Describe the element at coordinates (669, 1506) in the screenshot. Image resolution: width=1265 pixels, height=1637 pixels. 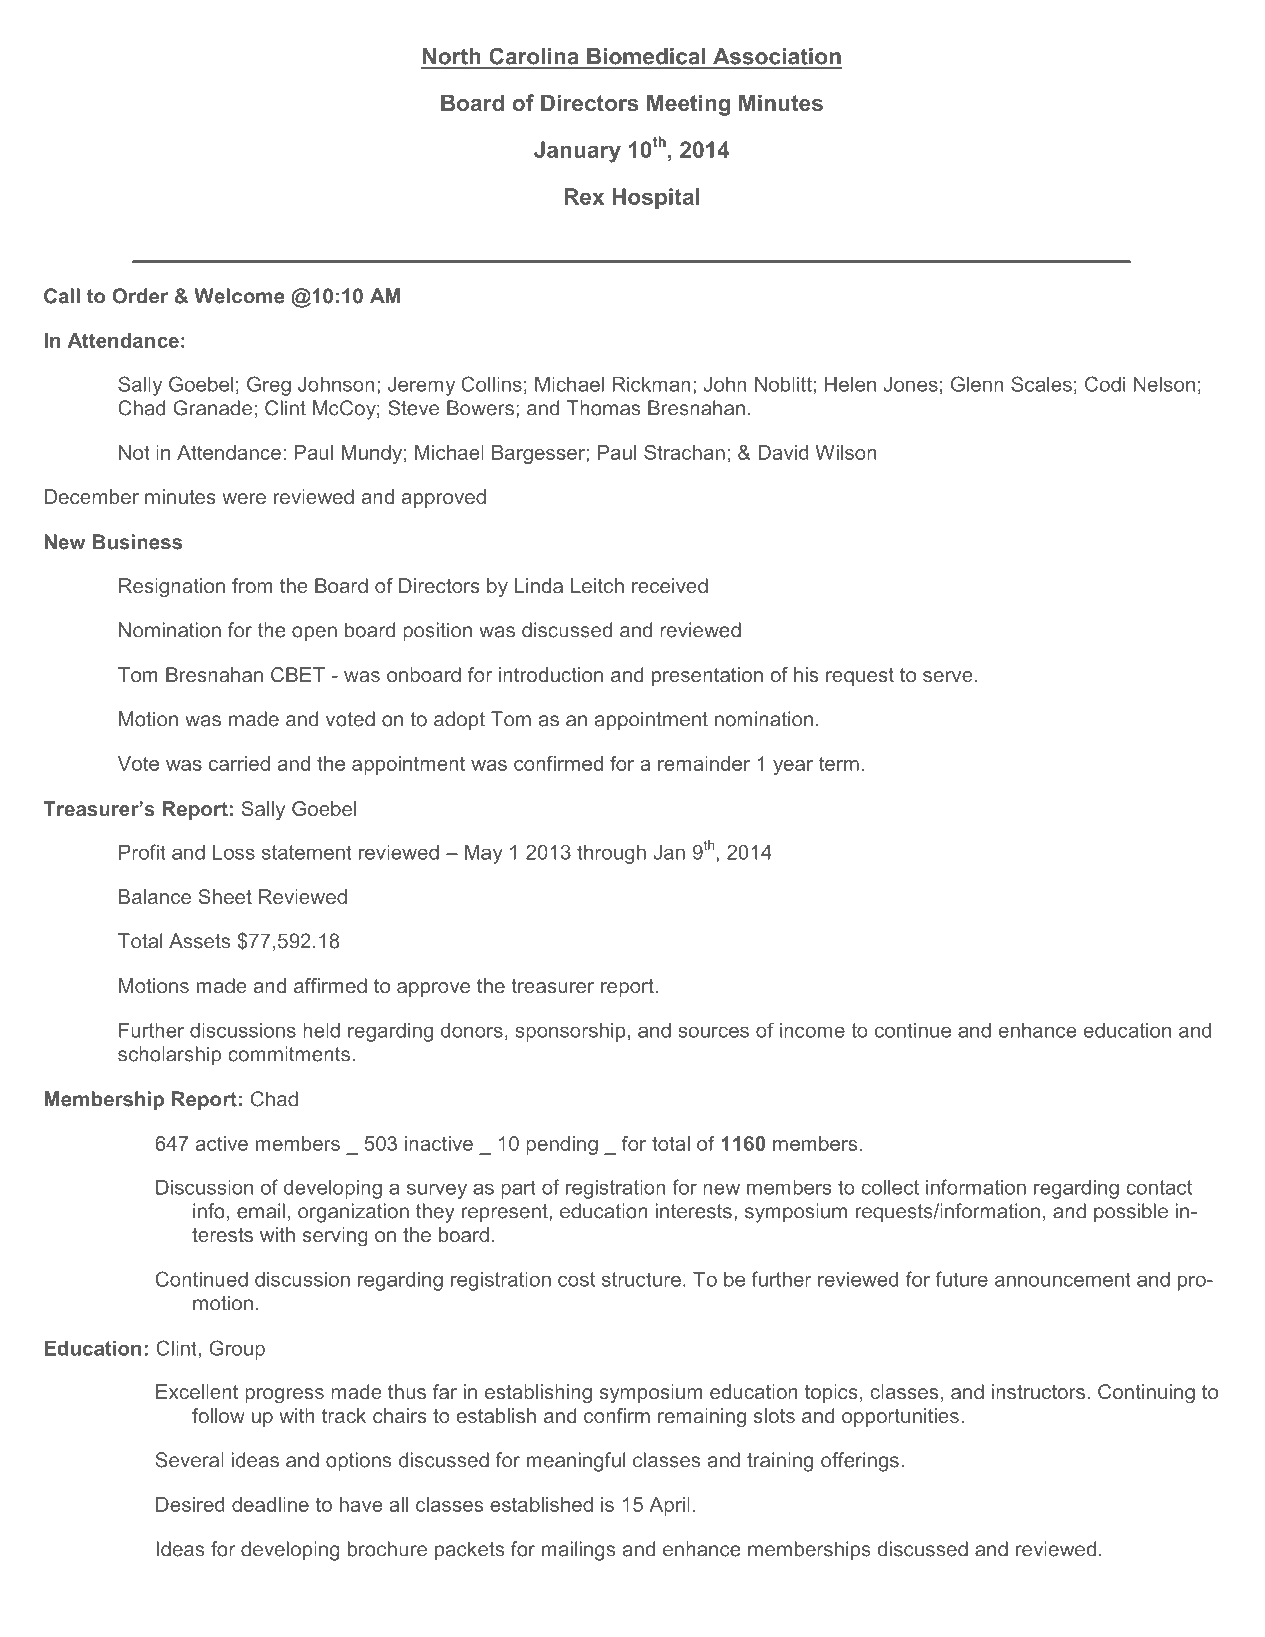
I see `April` at that location.
